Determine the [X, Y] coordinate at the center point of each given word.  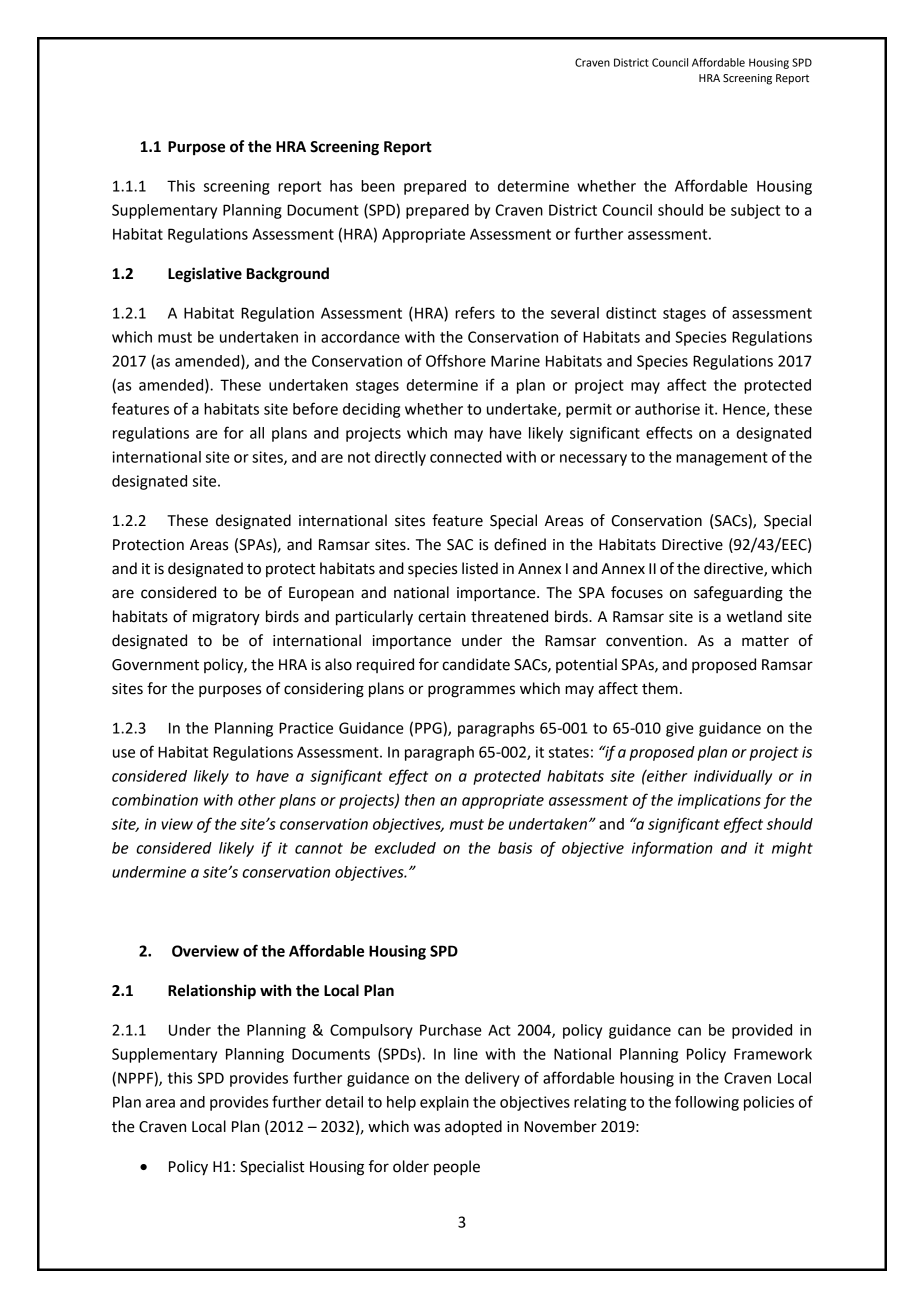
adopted [473, 1128]
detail [344, 1102]
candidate [476, 664]
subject [755, 211]
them [660, 688]
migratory [226, 618]
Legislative [205, 275]
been [378, 186]
